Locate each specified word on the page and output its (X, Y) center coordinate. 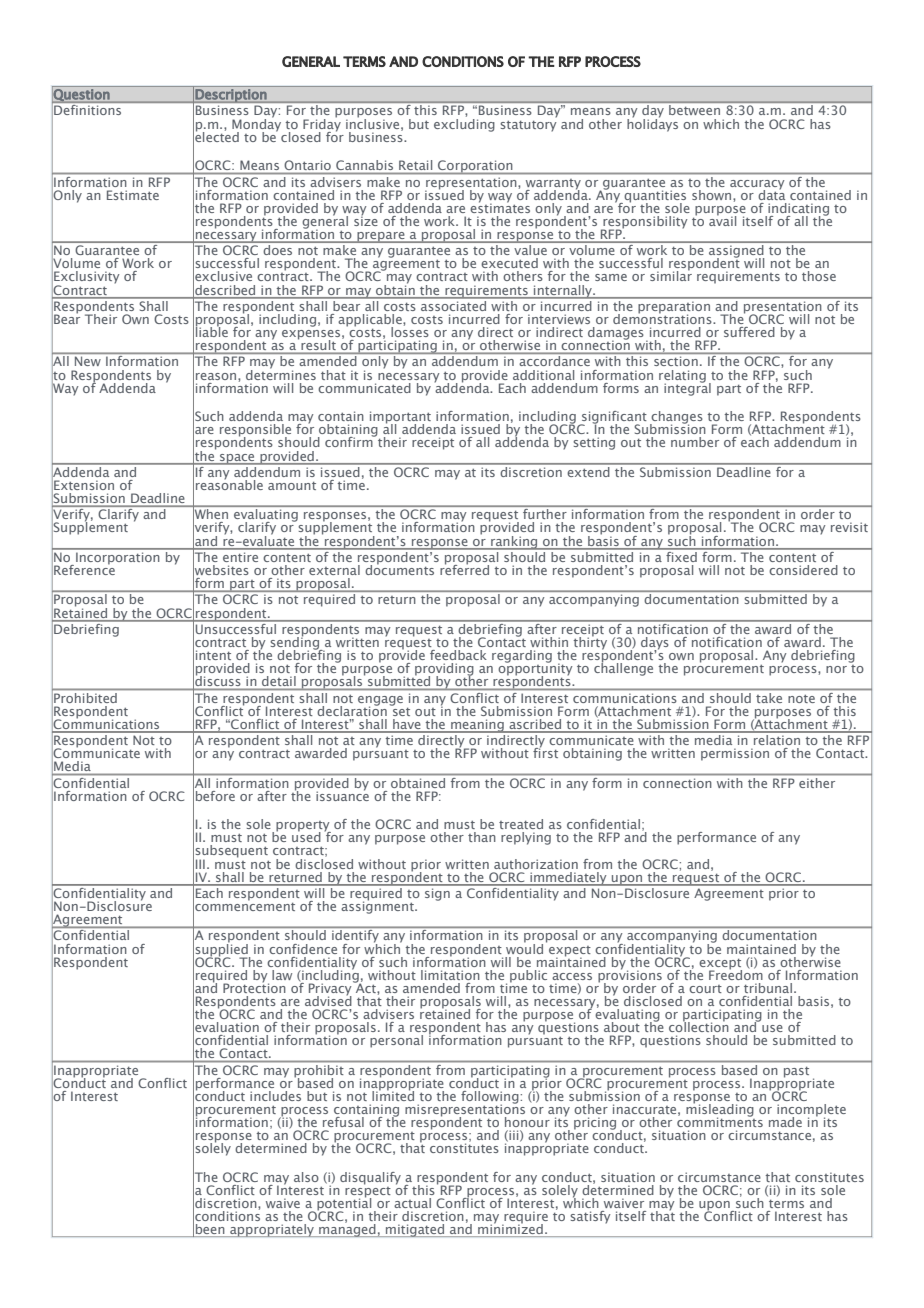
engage (380, 702)
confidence (303, 949)
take (769, 698)
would (524, 947)
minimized (510, 1227)
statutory (528, 126)
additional (543, 375)
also (306, 1177)
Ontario (308, 165)
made (785, 1122)
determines (281, 373)
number (695, 442)
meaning (477, 726)
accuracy (757, 186)
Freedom (736, 973)
